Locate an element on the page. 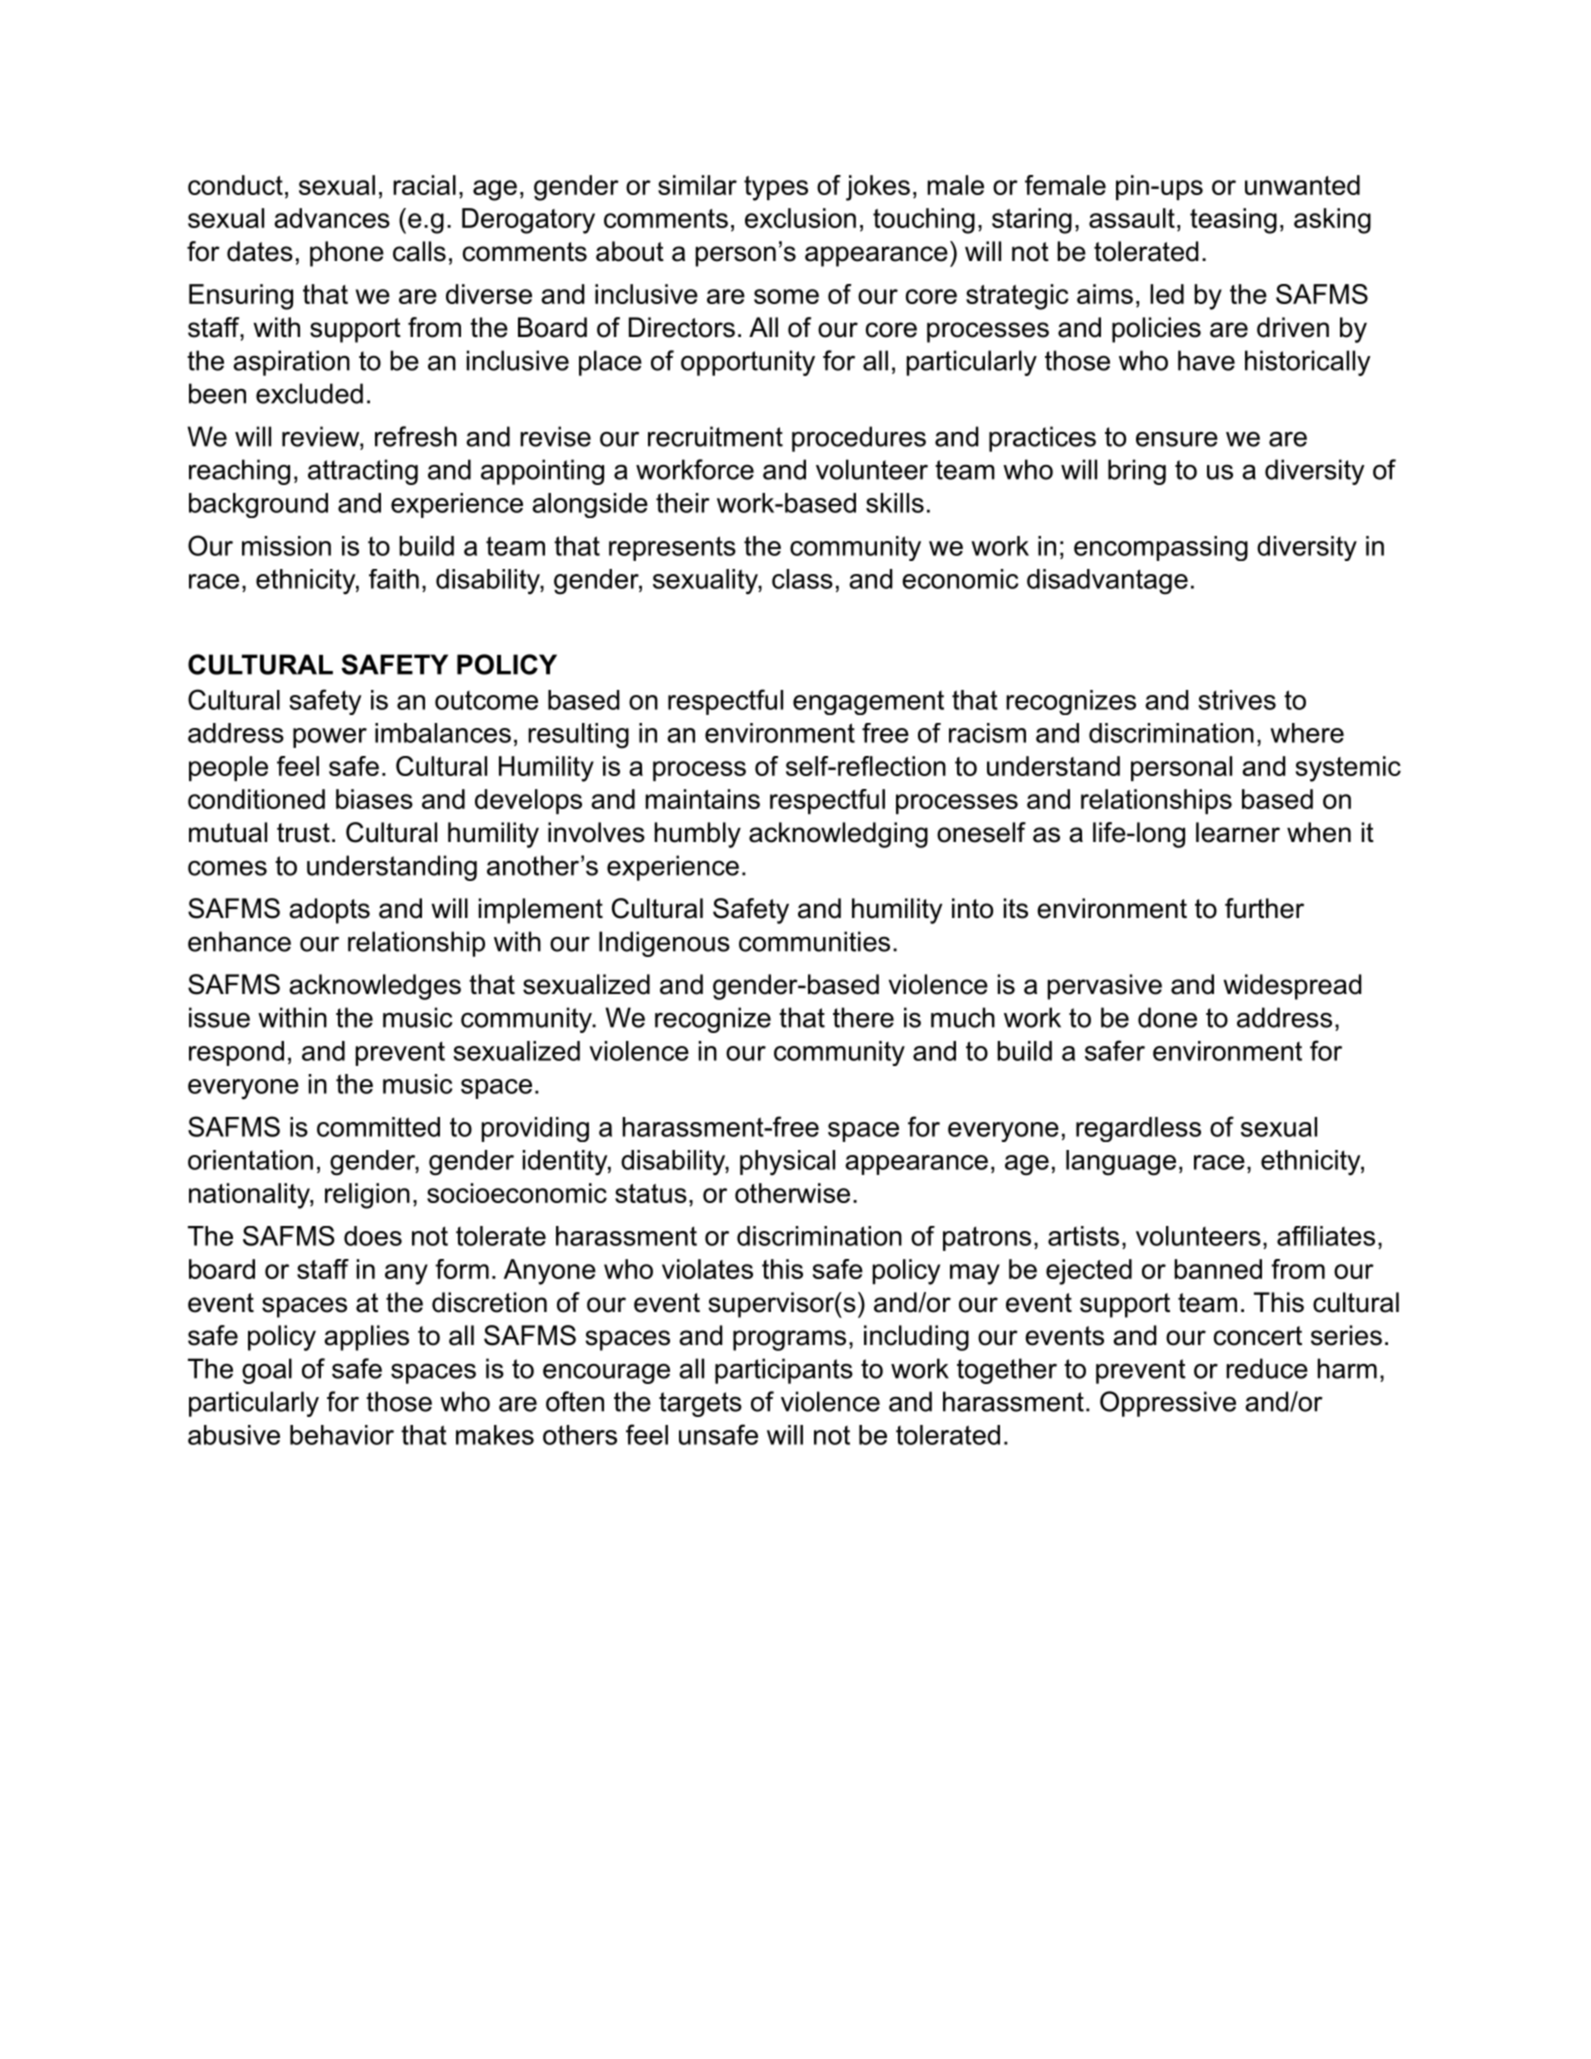 The image size is (1591, 2059). exclusion is located at coordinates (800, 218).
